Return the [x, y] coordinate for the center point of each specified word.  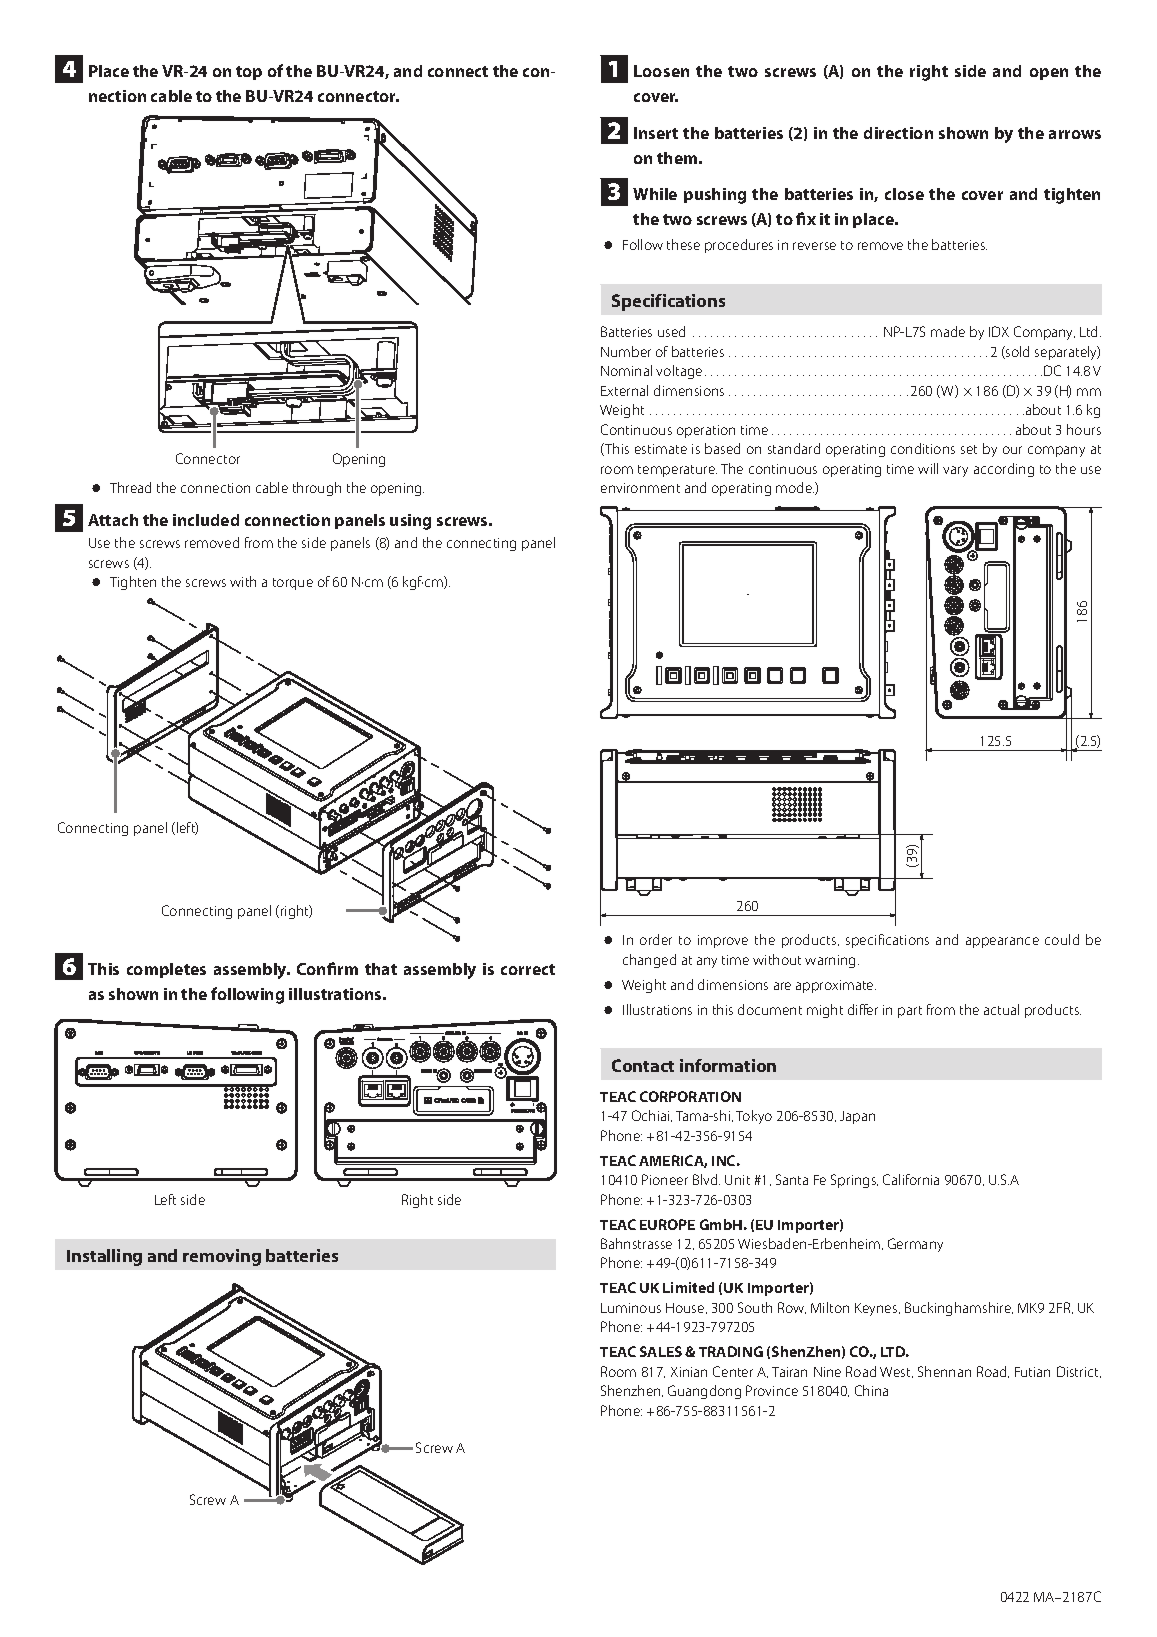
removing [222, 1257]
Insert [656, 133]
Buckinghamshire [959, 1309]
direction [898, 133]
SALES [661, 1351]
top [249, 73]
